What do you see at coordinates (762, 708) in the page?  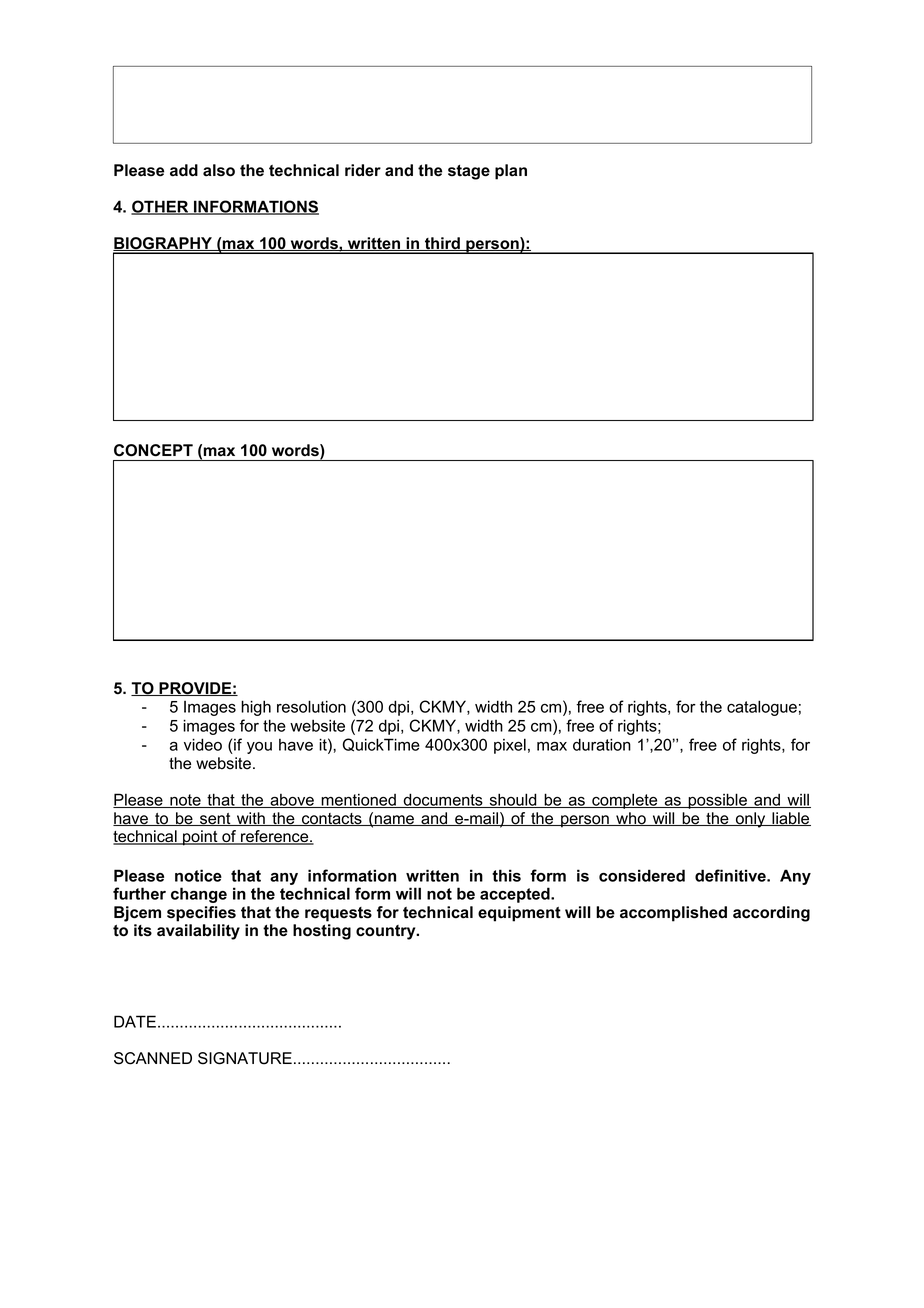 I see `catalogue` at bounding box center [762, 708].
